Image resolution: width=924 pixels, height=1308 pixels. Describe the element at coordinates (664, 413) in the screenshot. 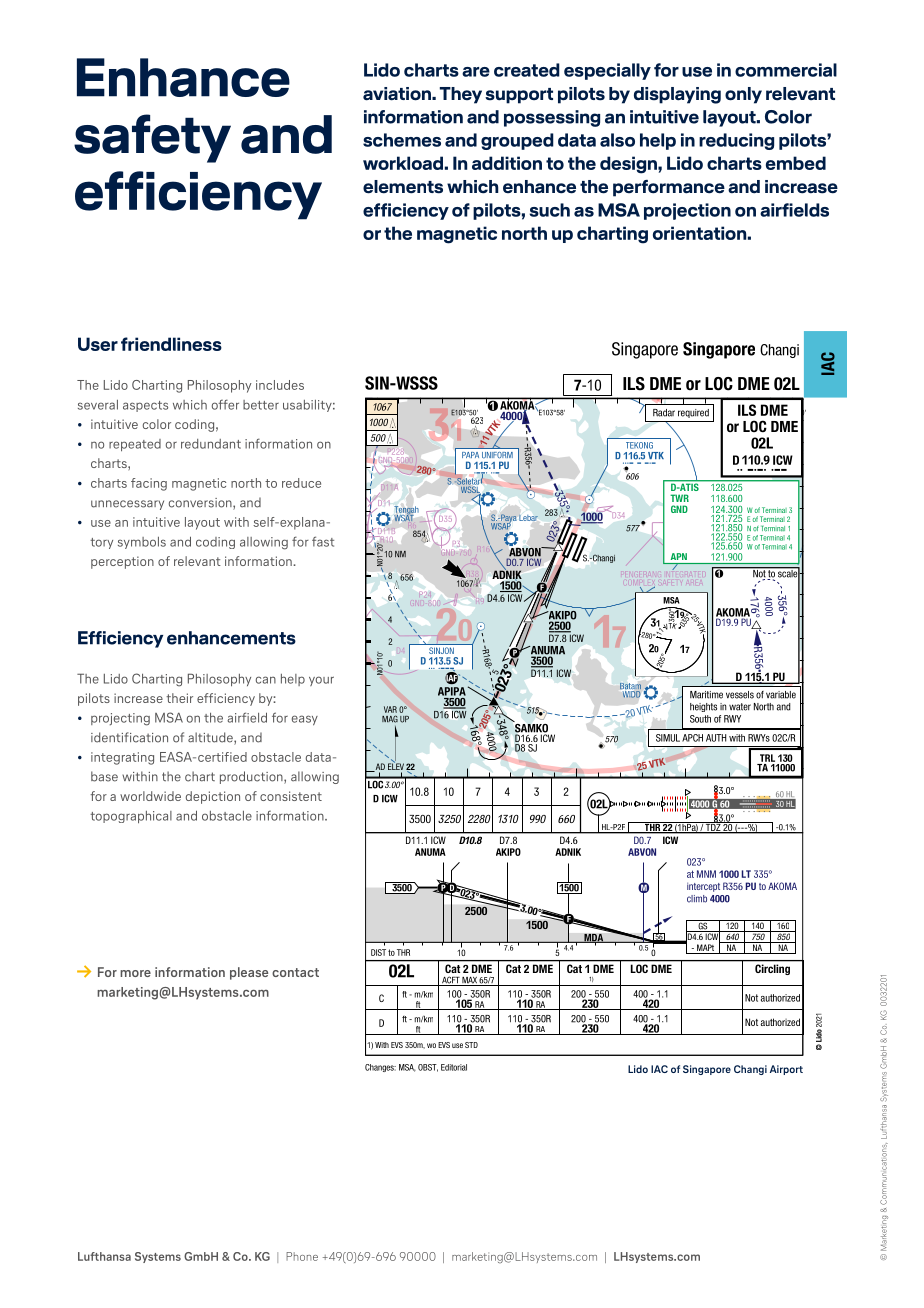

I see `Radar` at that location.
